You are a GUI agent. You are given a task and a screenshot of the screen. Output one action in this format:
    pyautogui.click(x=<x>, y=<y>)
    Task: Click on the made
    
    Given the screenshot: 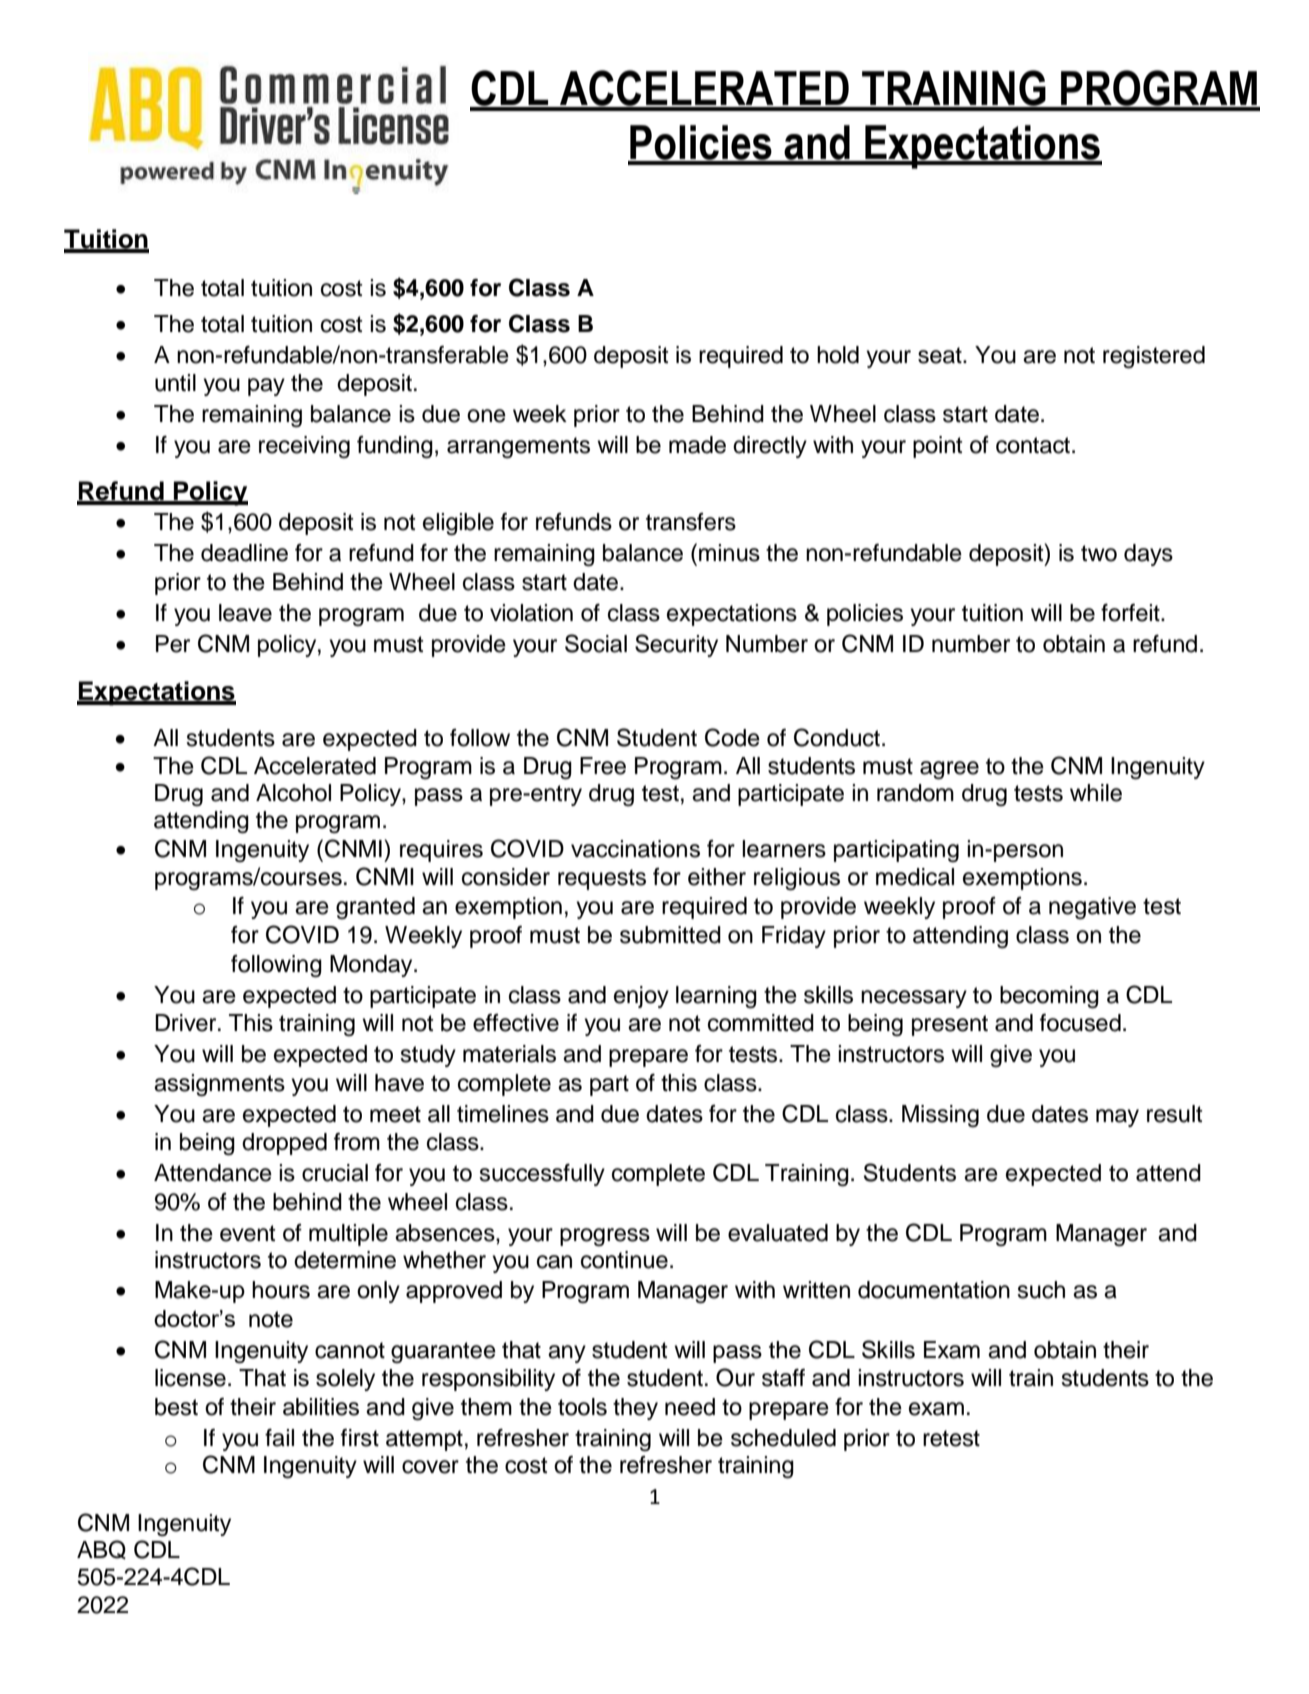 What is the action you would take?
    pyautogui.click(x=697, y=445)
